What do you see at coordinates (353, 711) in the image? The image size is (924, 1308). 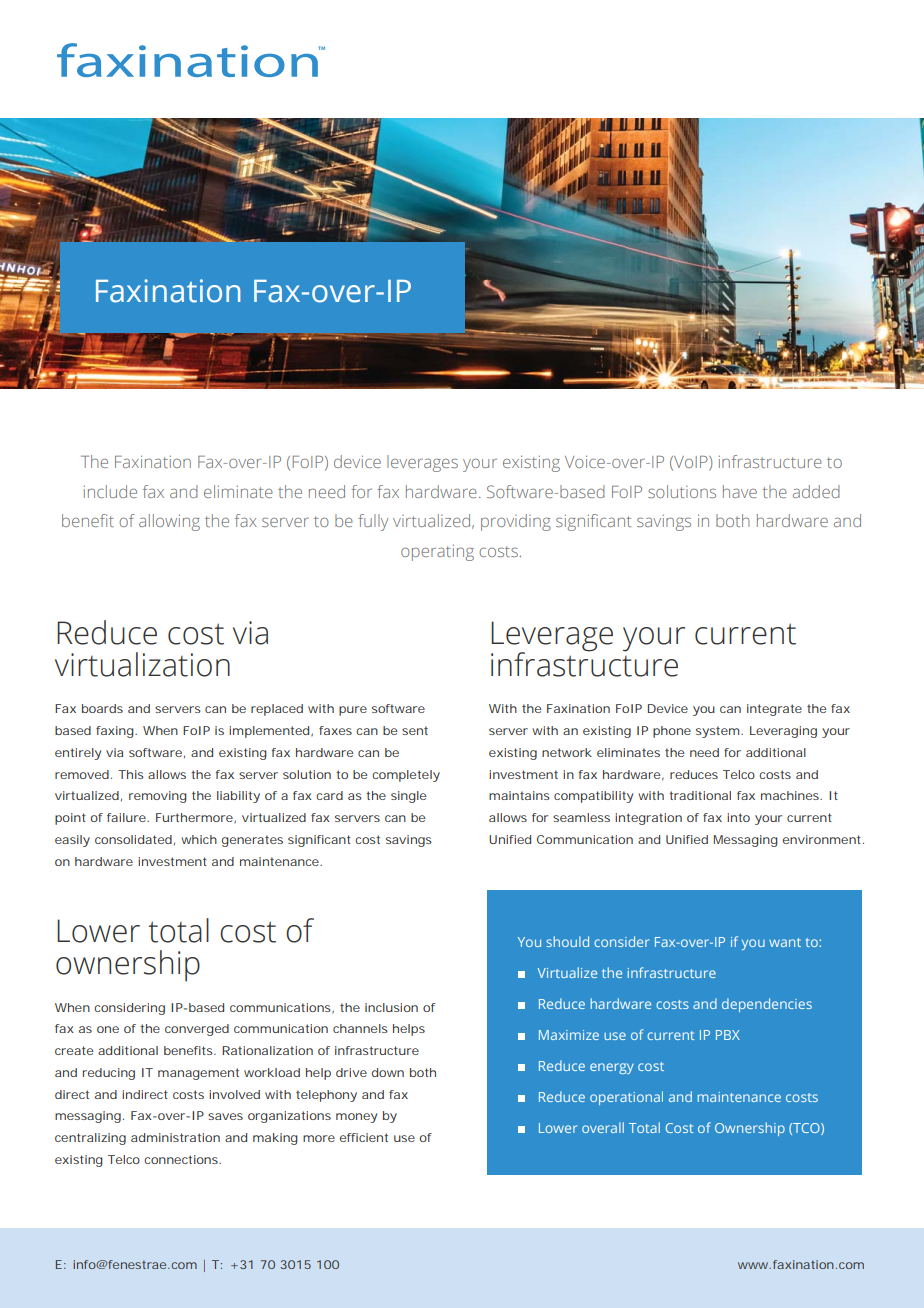 I see `pure` at bounding box center [353, 711].
